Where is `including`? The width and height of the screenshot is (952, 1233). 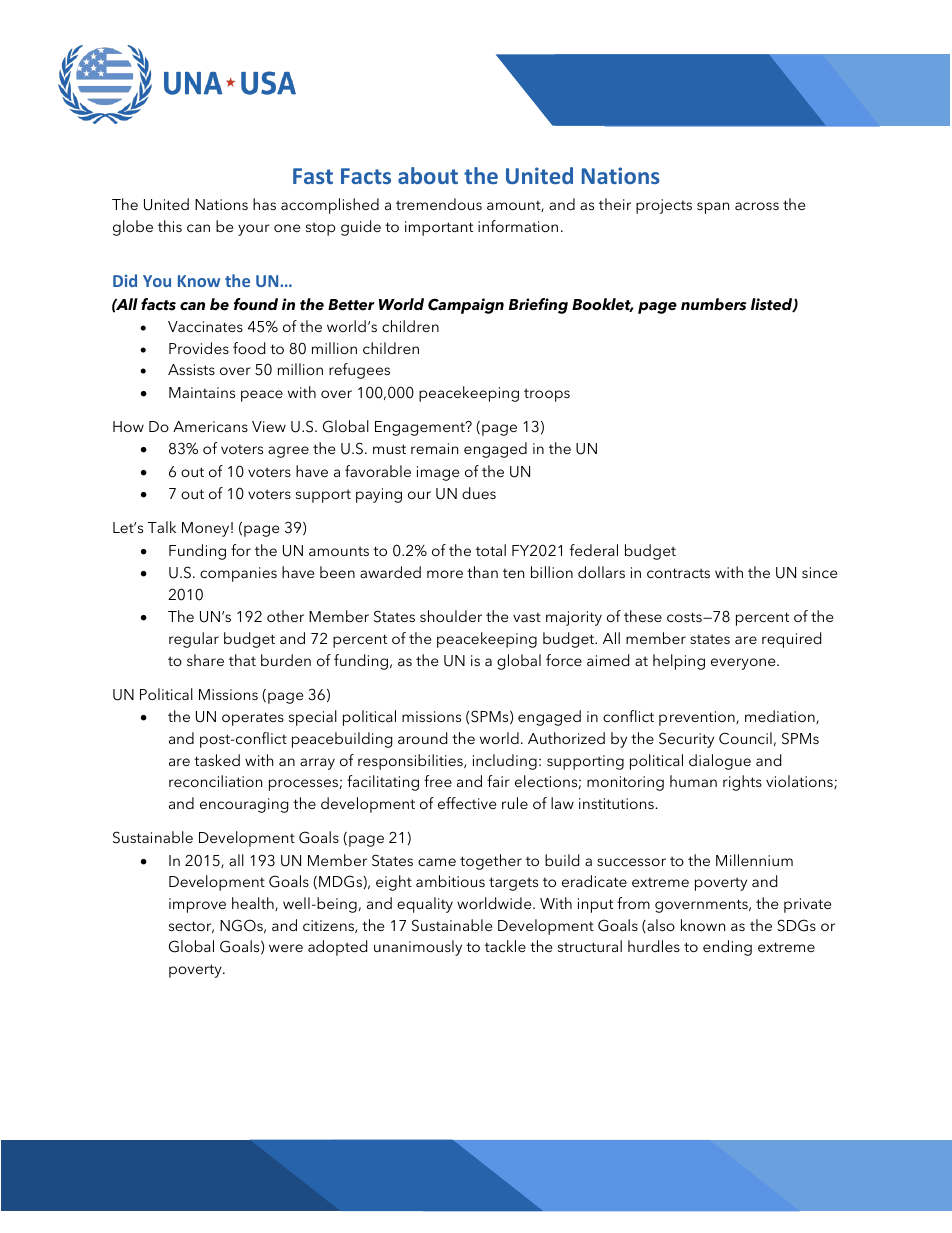 including is located at coordinates (505, 762).
